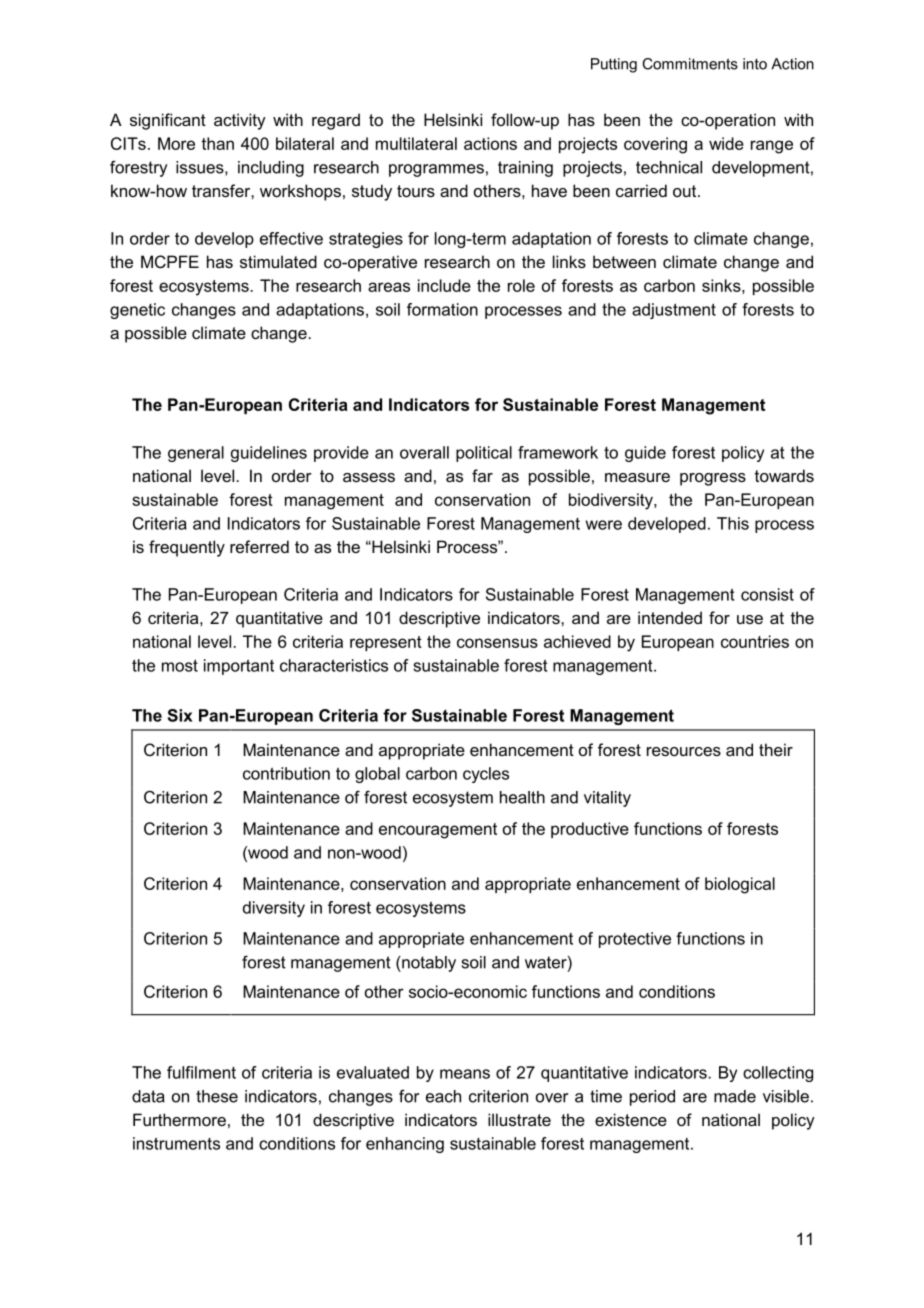  What do you see at coordinates (438, 831) in the image?
I see `encouragement` at bounding box center [438, 831].
